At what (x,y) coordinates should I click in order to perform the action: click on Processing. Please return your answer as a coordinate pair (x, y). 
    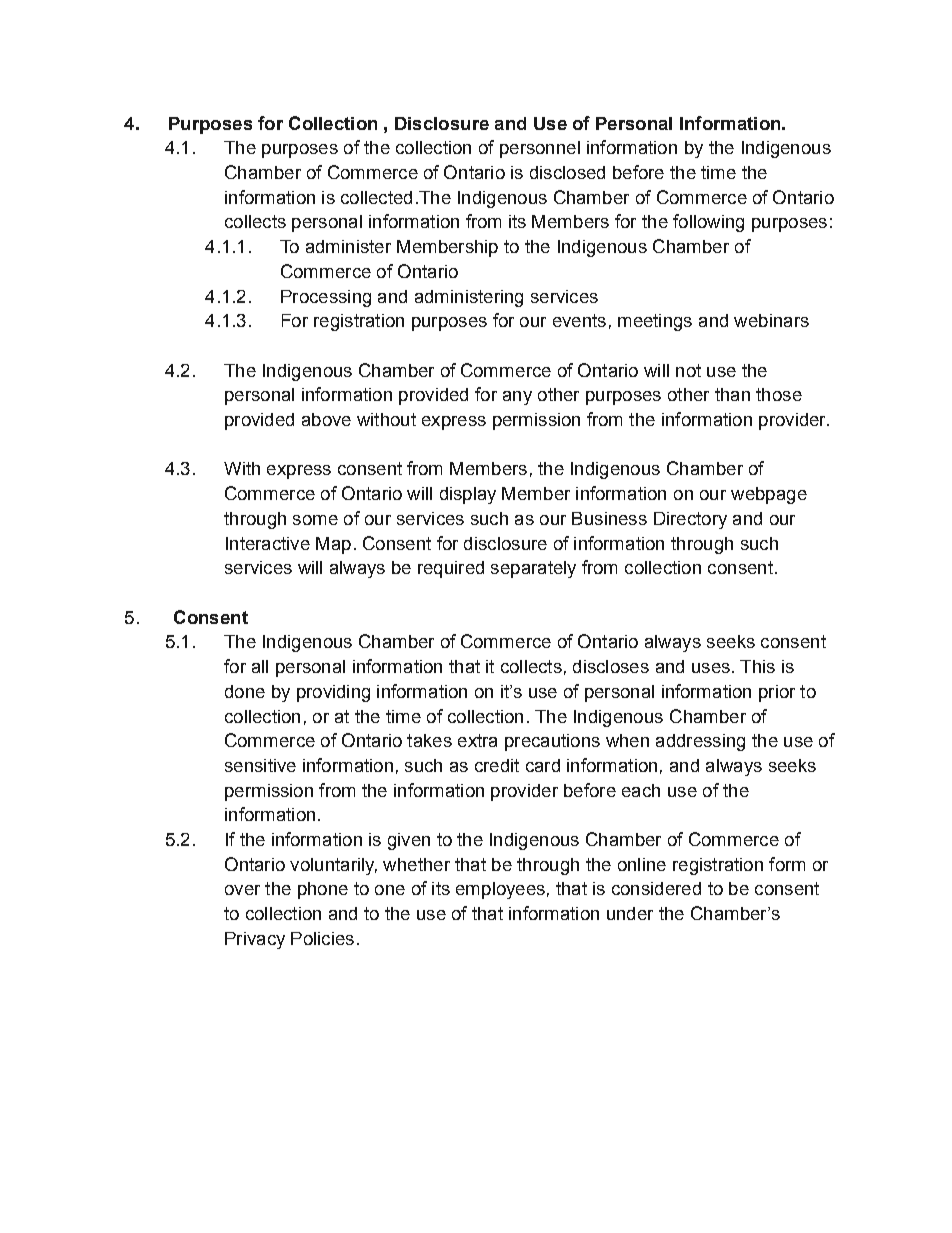
    Looking at the image, I should click on (326, 298).
